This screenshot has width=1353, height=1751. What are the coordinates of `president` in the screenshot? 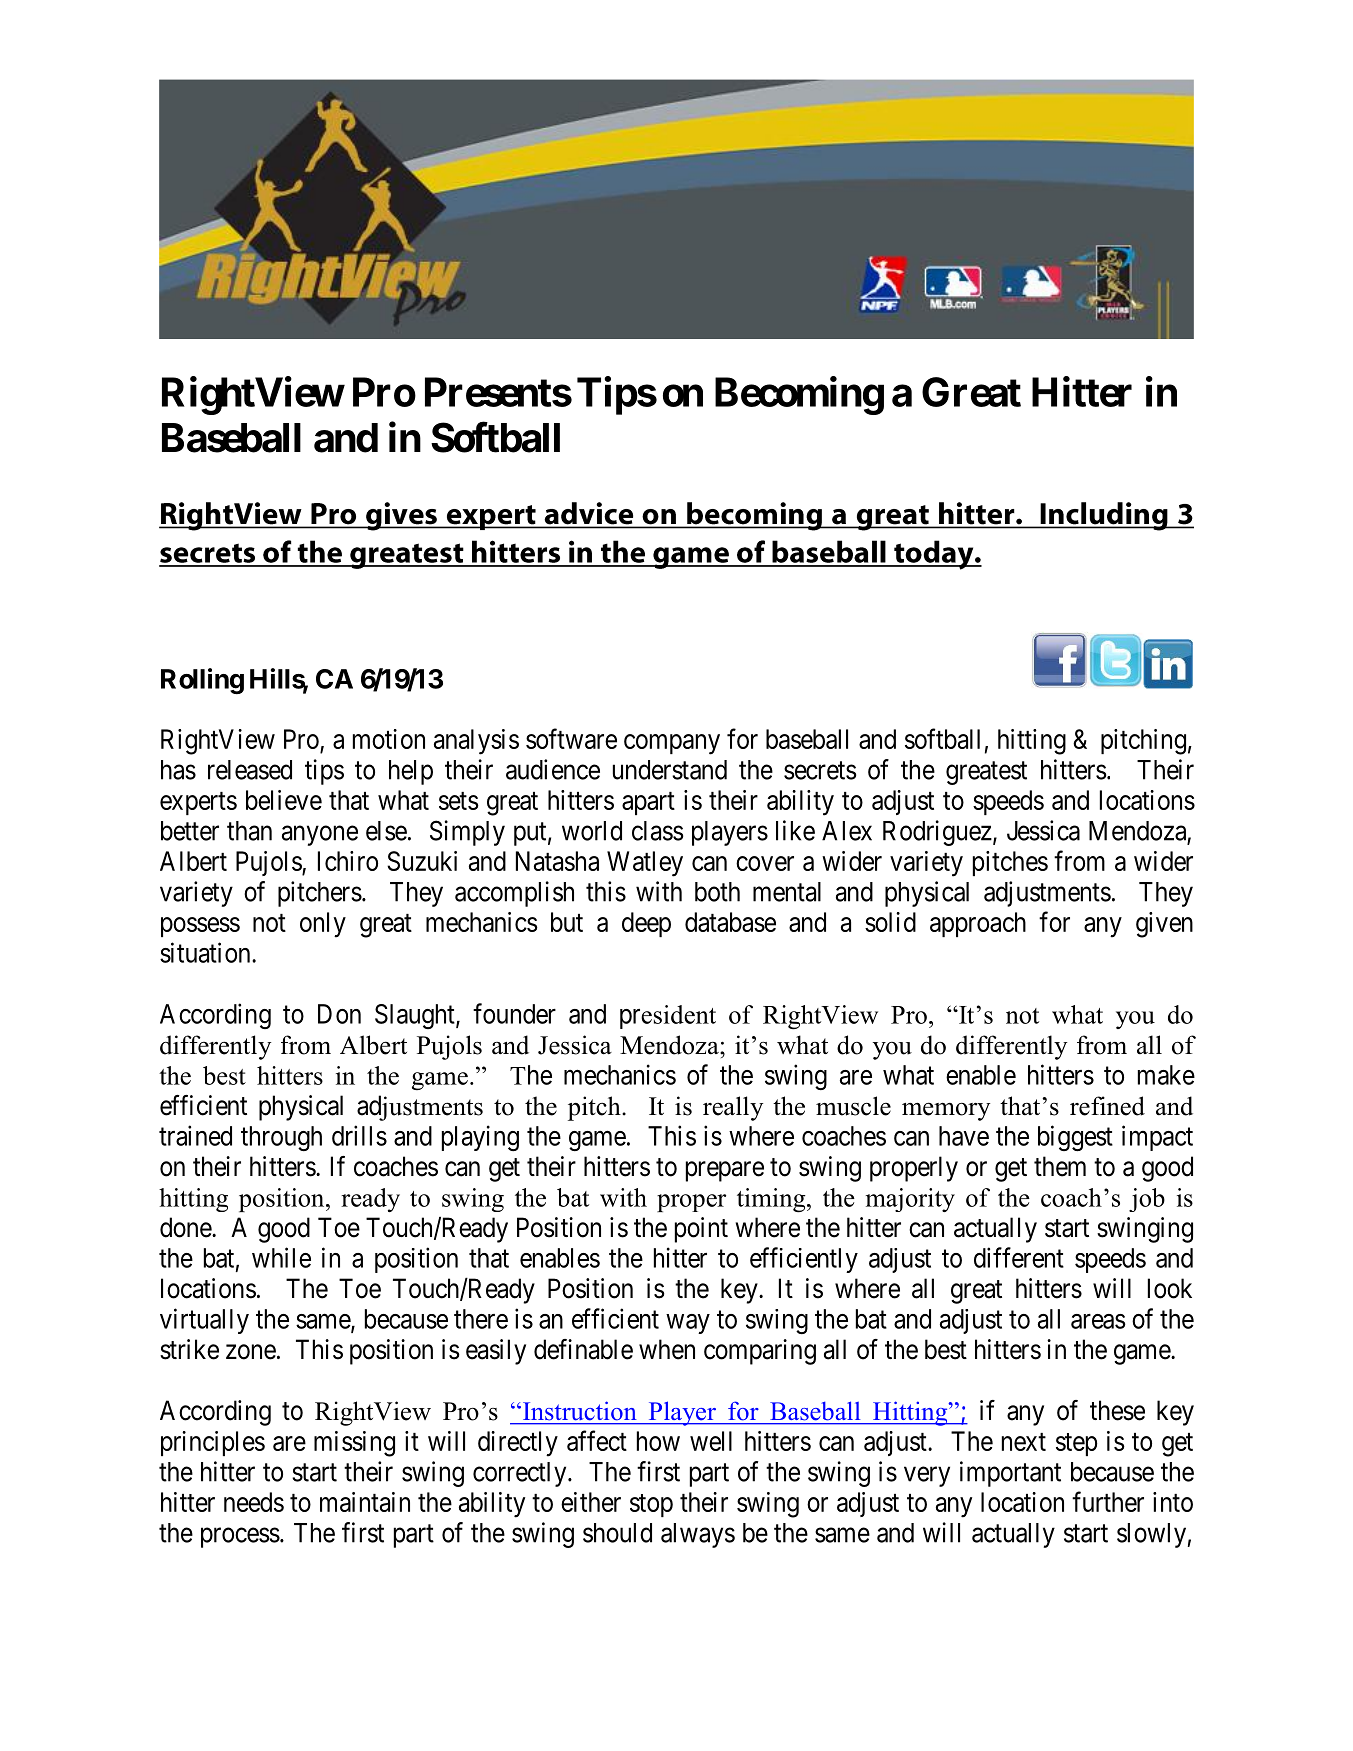 It's located at (668, 1017).
